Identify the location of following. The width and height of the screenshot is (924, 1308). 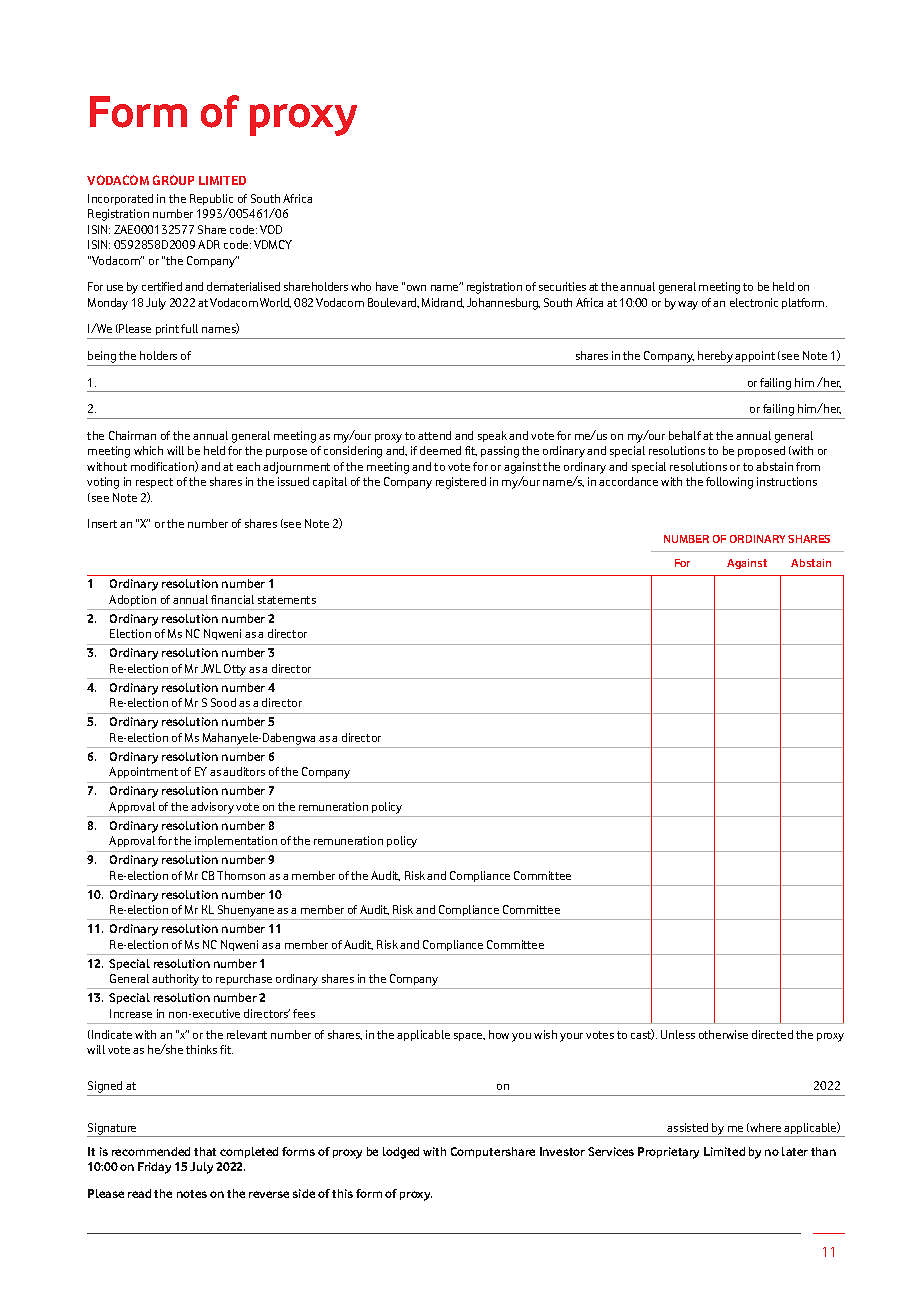
(729, 483).
